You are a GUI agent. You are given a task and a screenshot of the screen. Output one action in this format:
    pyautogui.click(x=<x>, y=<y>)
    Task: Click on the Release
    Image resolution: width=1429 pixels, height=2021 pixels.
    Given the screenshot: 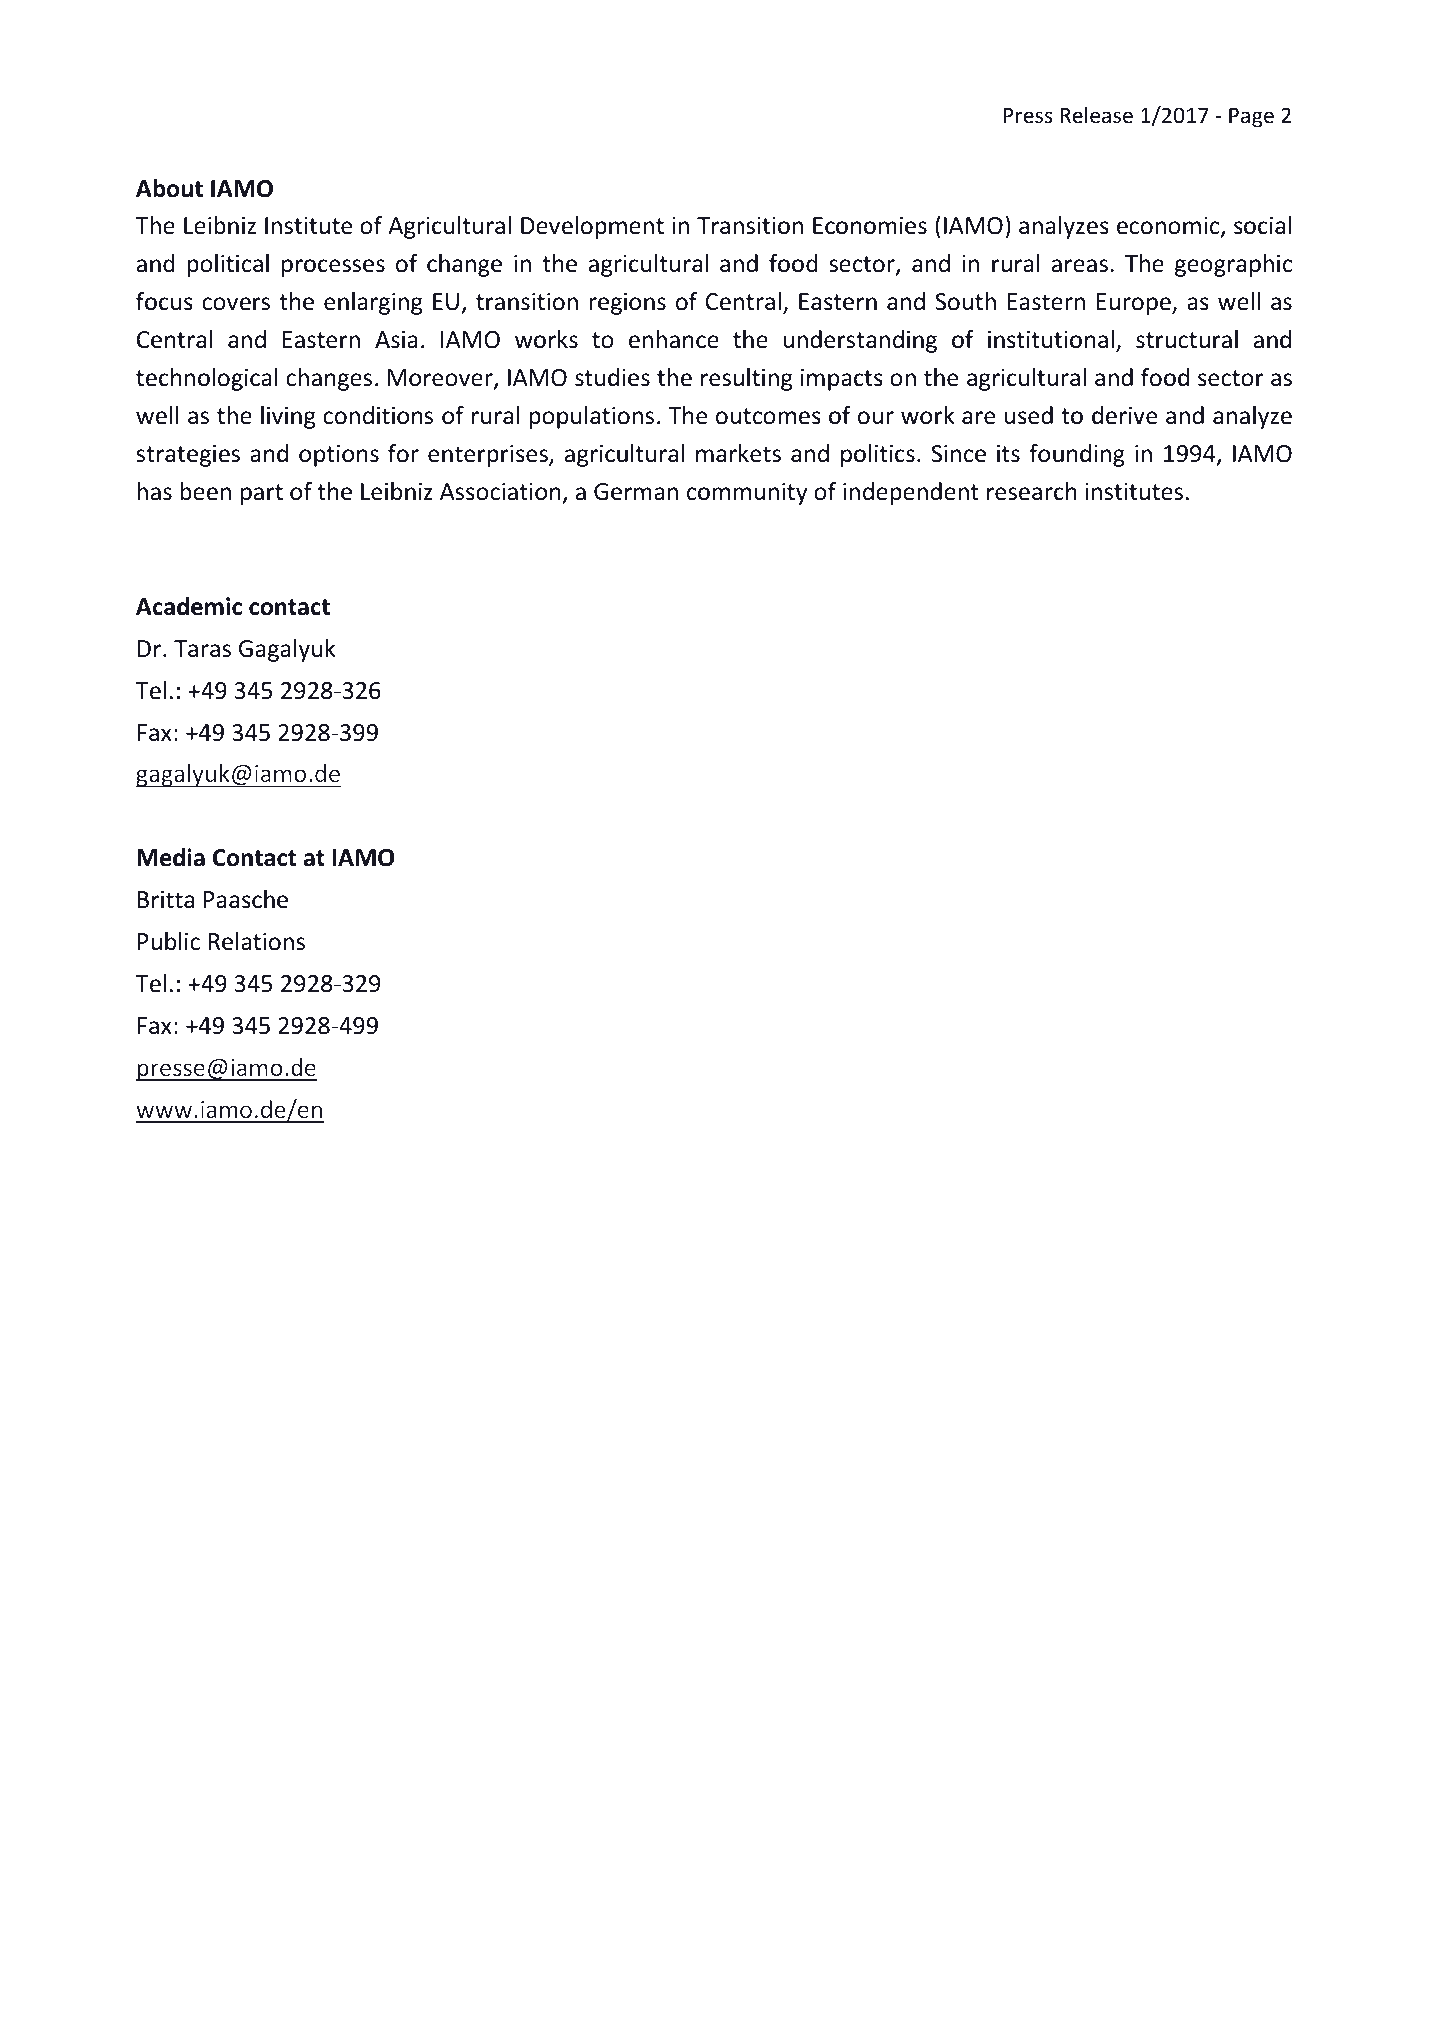 What is the action you would take?
    pyautogui.click(x=1096, y=115)
